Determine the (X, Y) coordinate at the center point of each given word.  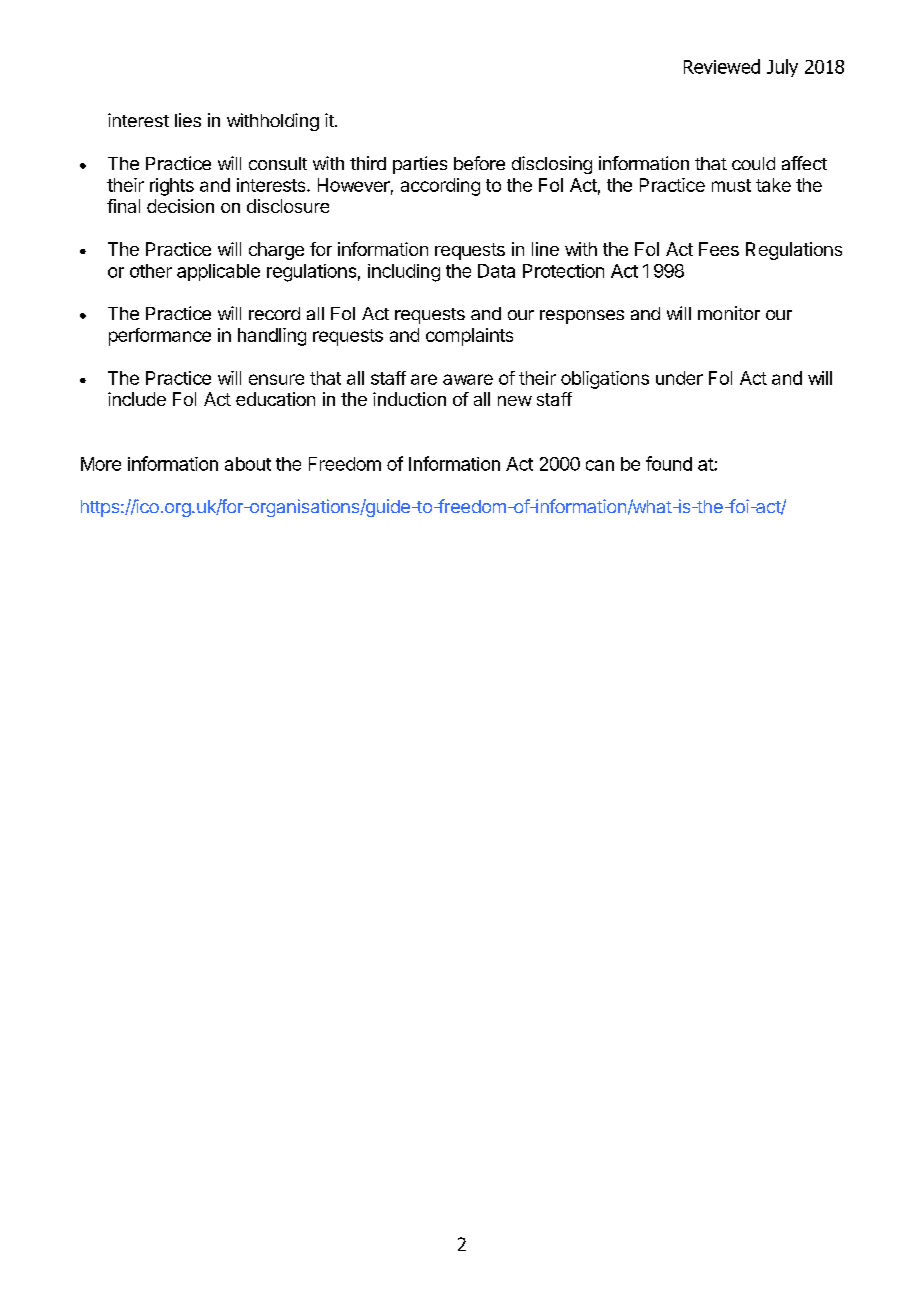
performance (160, 337)
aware (468, 379)
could (753, 163)
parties (420, 165)
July (782, 68)
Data (496, 271)
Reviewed (722, 66)
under (679, 378)
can (600, 465)
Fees (719, 249)
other (151, 271)
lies (188, 120)
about (248, 464)
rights (172, 187)
